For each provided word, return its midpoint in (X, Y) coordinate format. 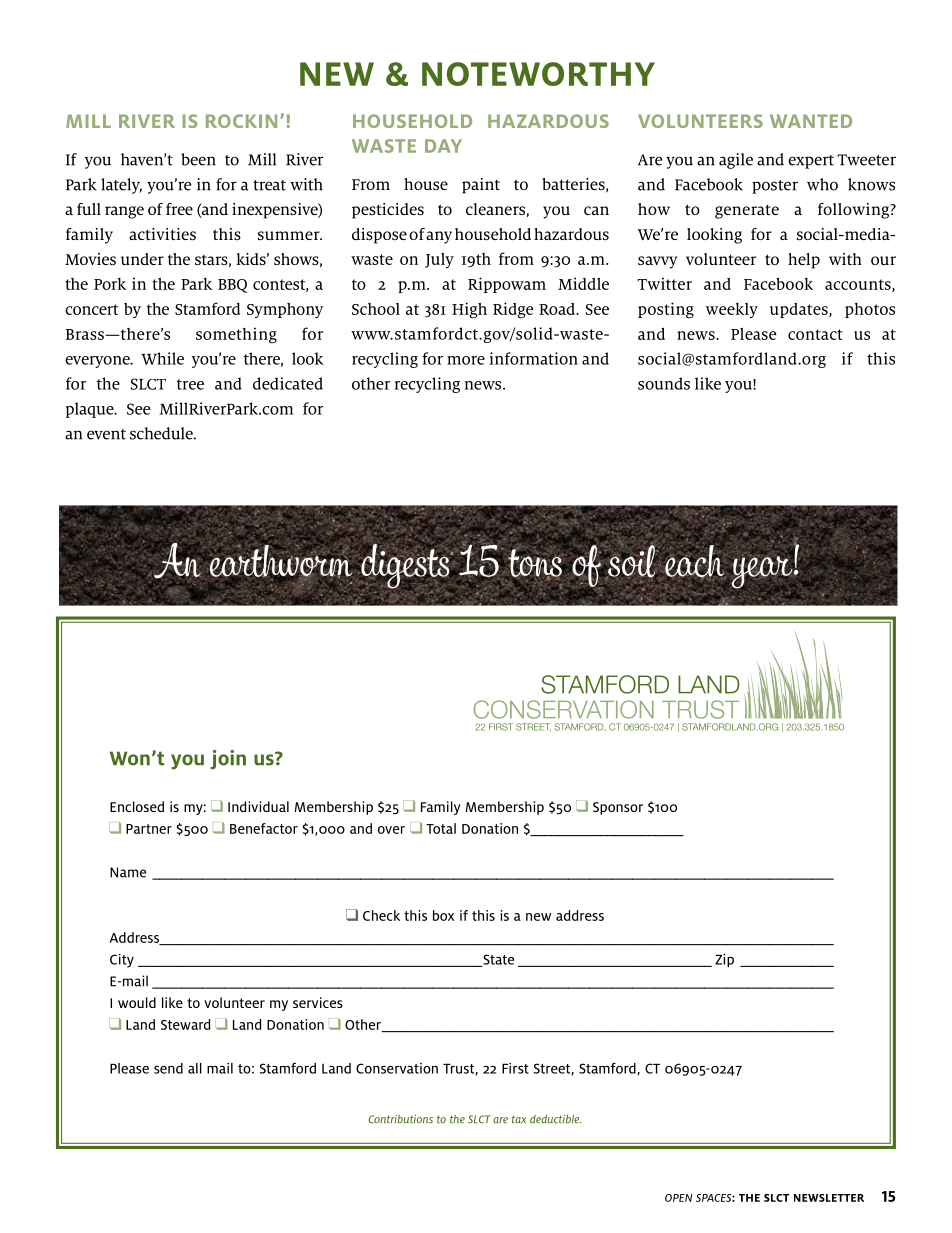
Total (441, 828)
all (195, 1068)
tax (518, 1119)
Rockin (241, 121)
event (106, 434)
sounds (664, 383)
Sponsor (618, 808)
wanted (811, 121)
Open (678, 1198)
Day (443, 146)
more (466, 360)
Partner (149, 829)
